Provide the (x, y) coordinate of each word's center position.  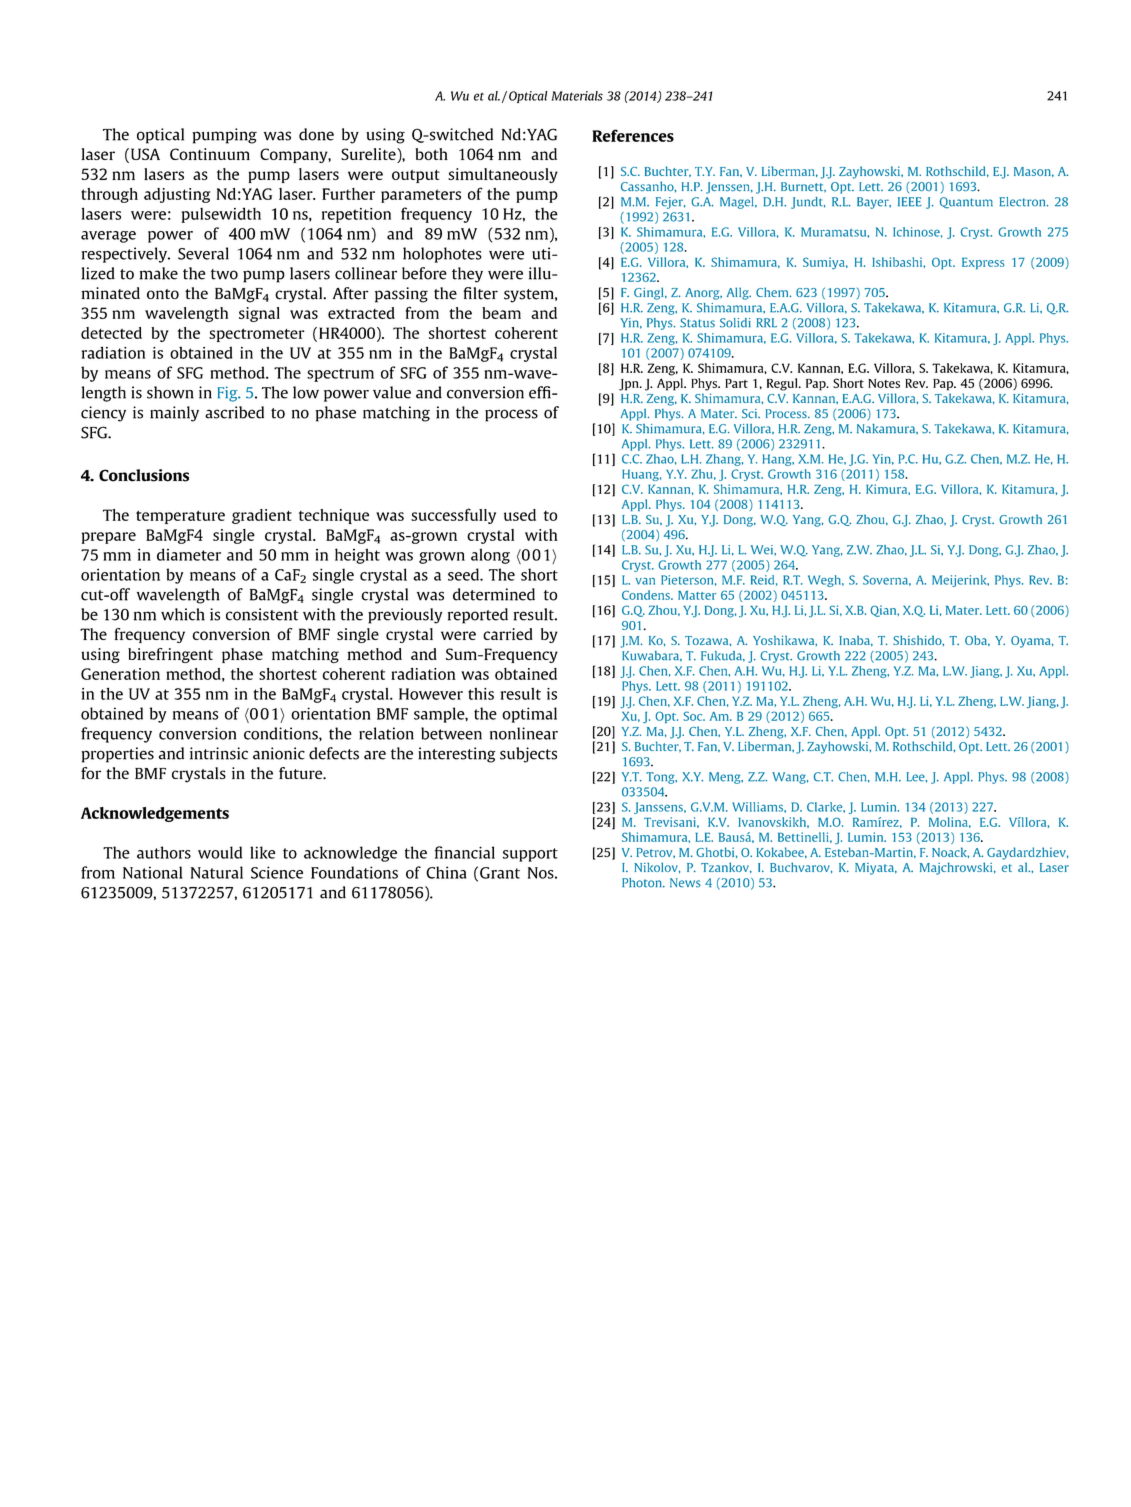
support (530, 855)
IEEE (910, 202)
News (685, 883)
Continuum (210, 154)
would (220, 852)
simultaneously (503, 175)
